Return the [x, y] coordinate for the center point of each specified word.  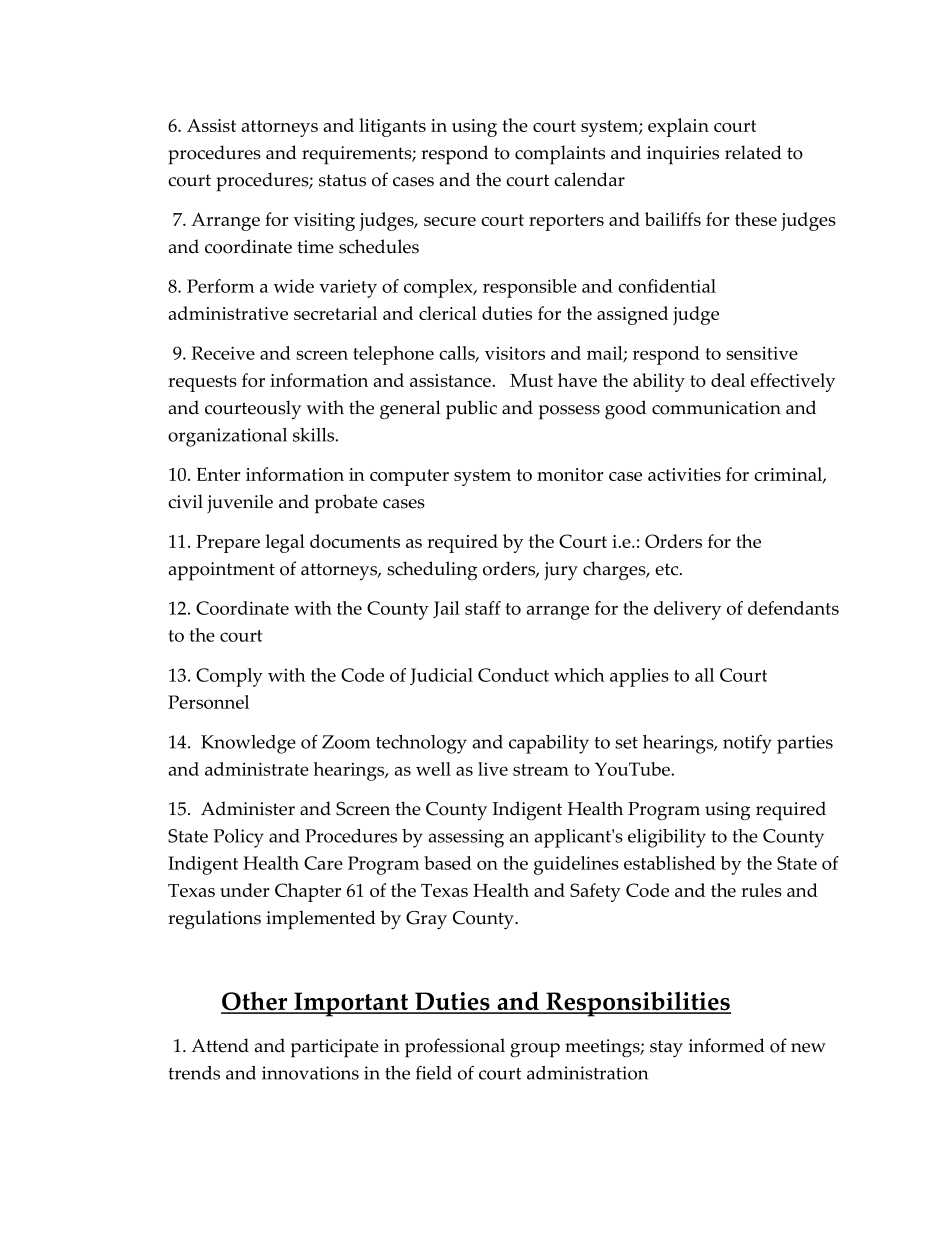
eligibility [667, 838]
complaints [560, 155]
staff [483, 608]
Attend [220, 1045]
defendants [793, 608]
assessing [466, 838]
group [535, 1050]
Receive [223, 353]
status [342, 180]
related [753, 152]
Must [531, 380]
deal [728, 380]
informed [727, 1045]
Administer [248, 808]
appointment [221, 571]
